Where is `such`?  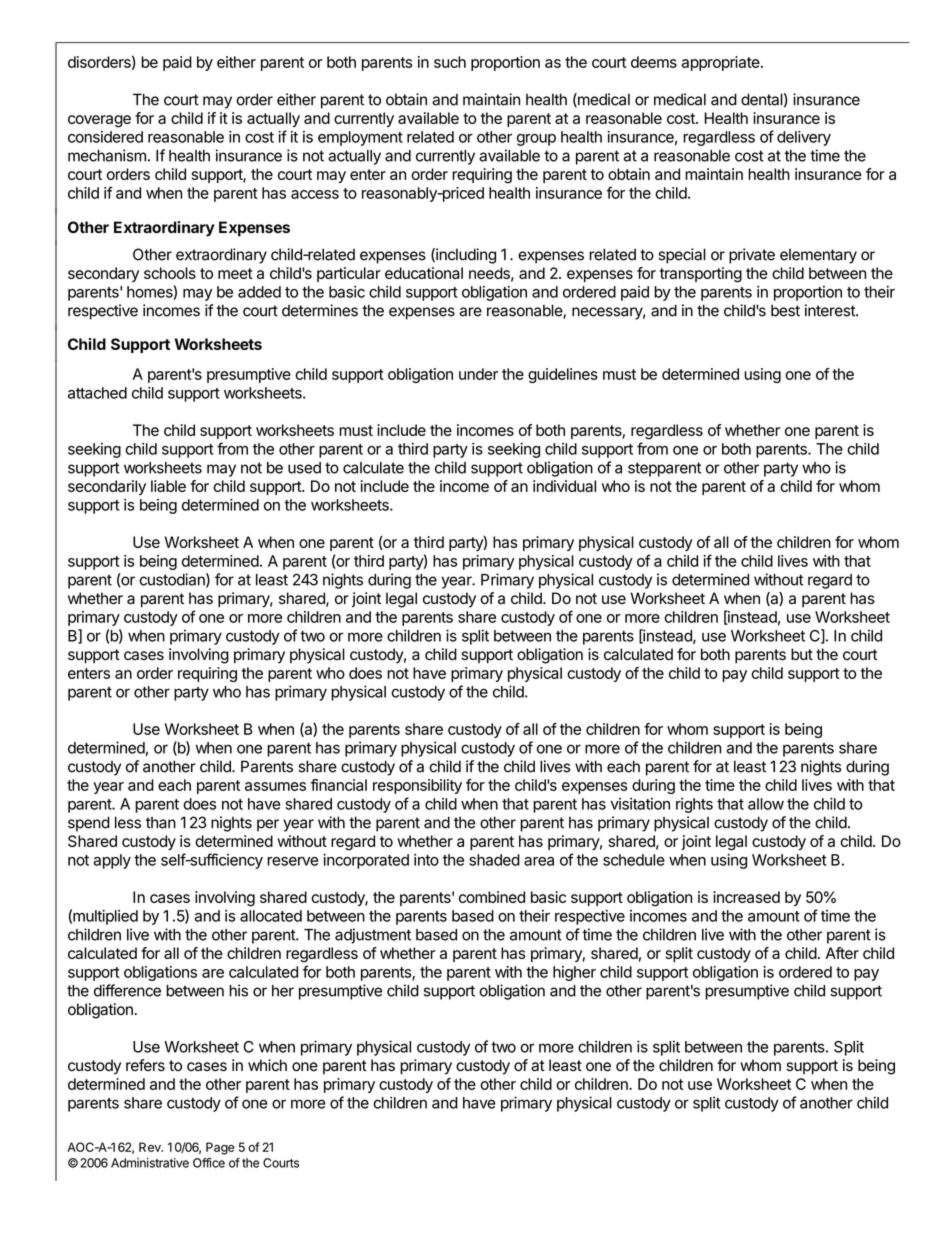 such is located at coordinates (450, 62).
